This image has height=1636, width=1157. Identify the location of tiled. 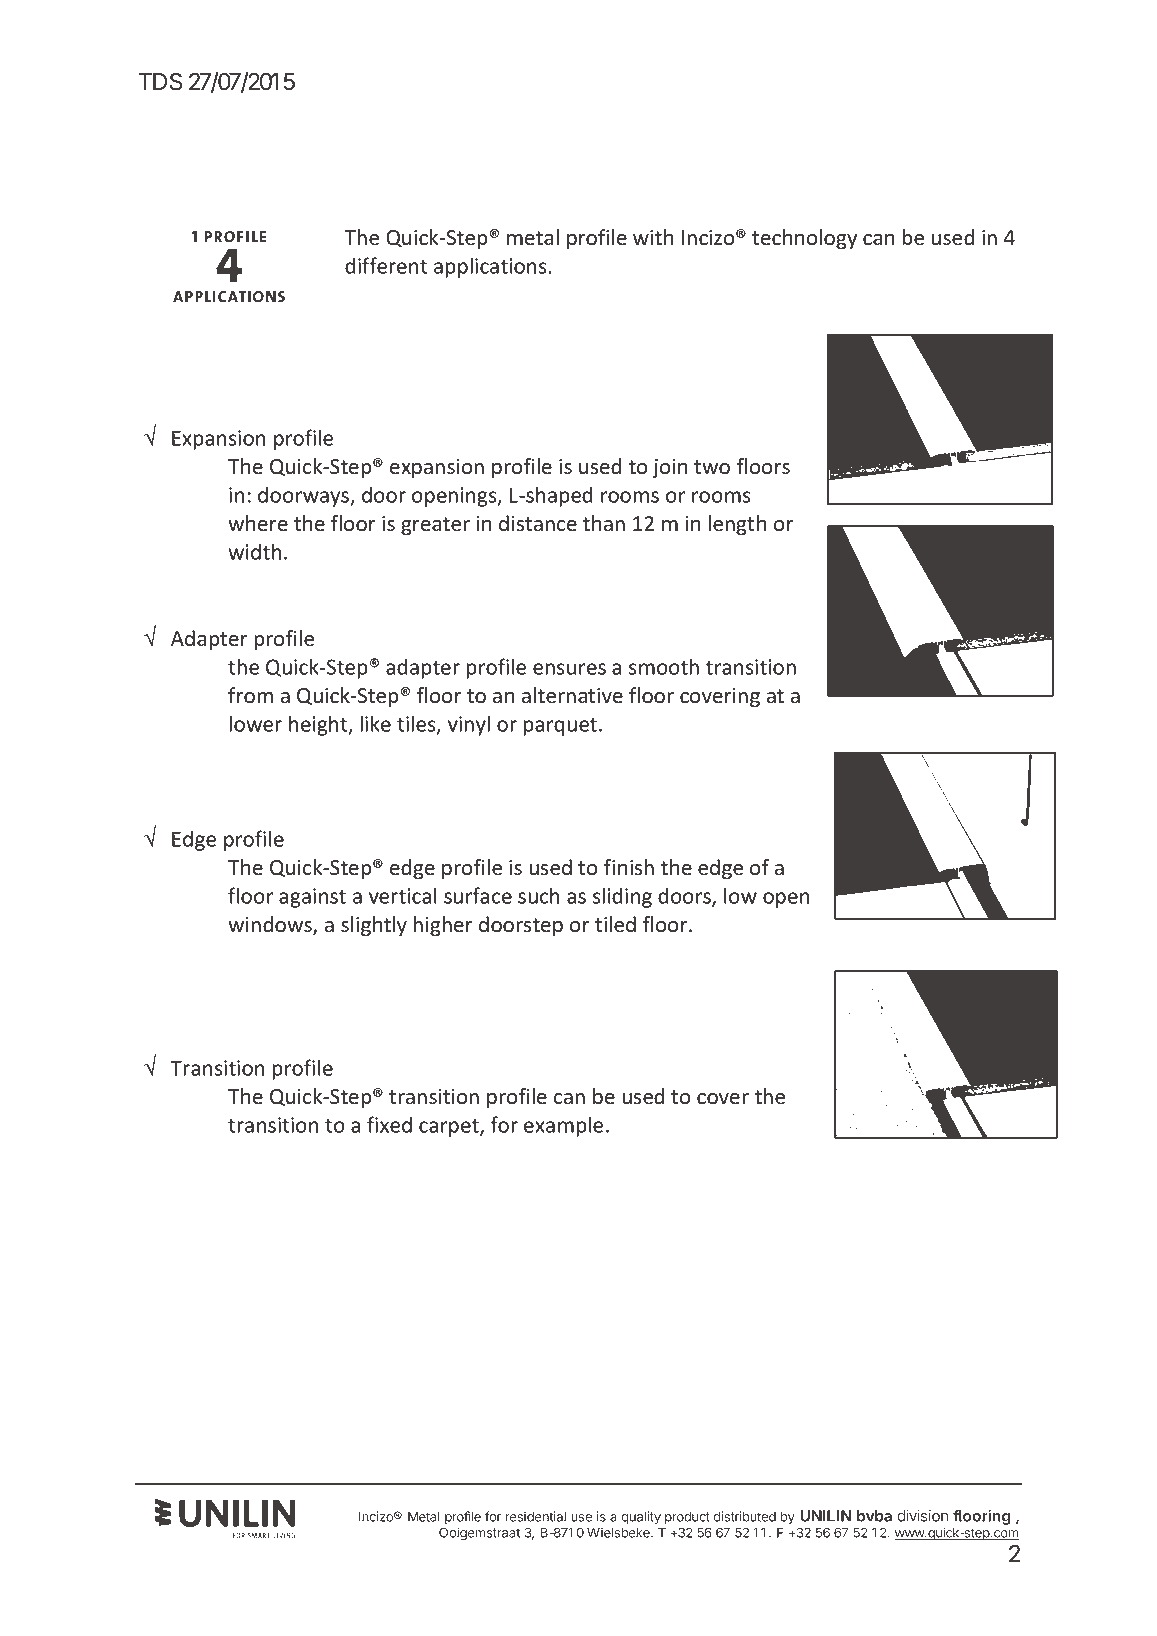
(615, 924).
